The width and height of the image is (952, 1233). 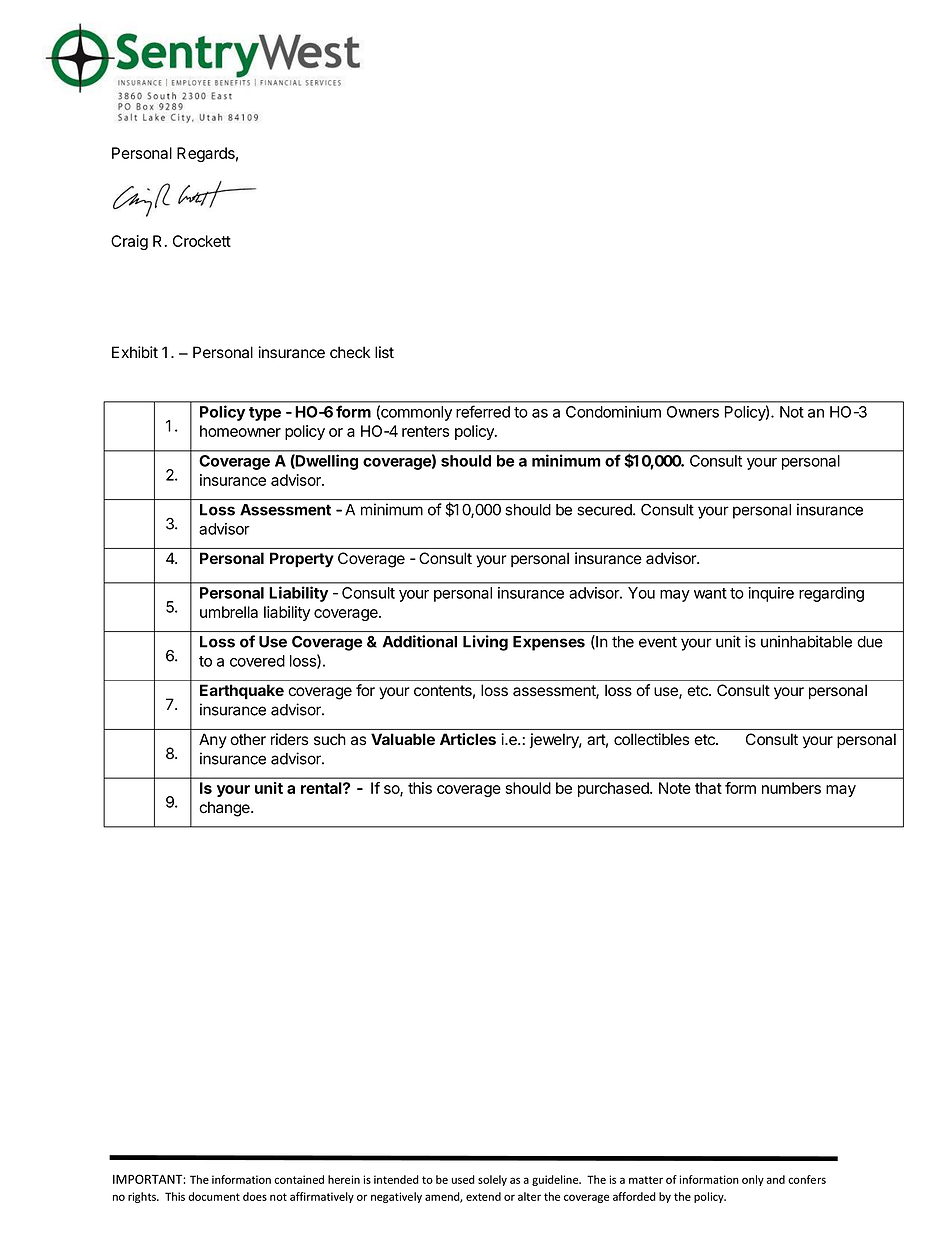 What do you see at coordinates (468, 739) in the image?
I see `Articles` at bounding box center [468, 739].
